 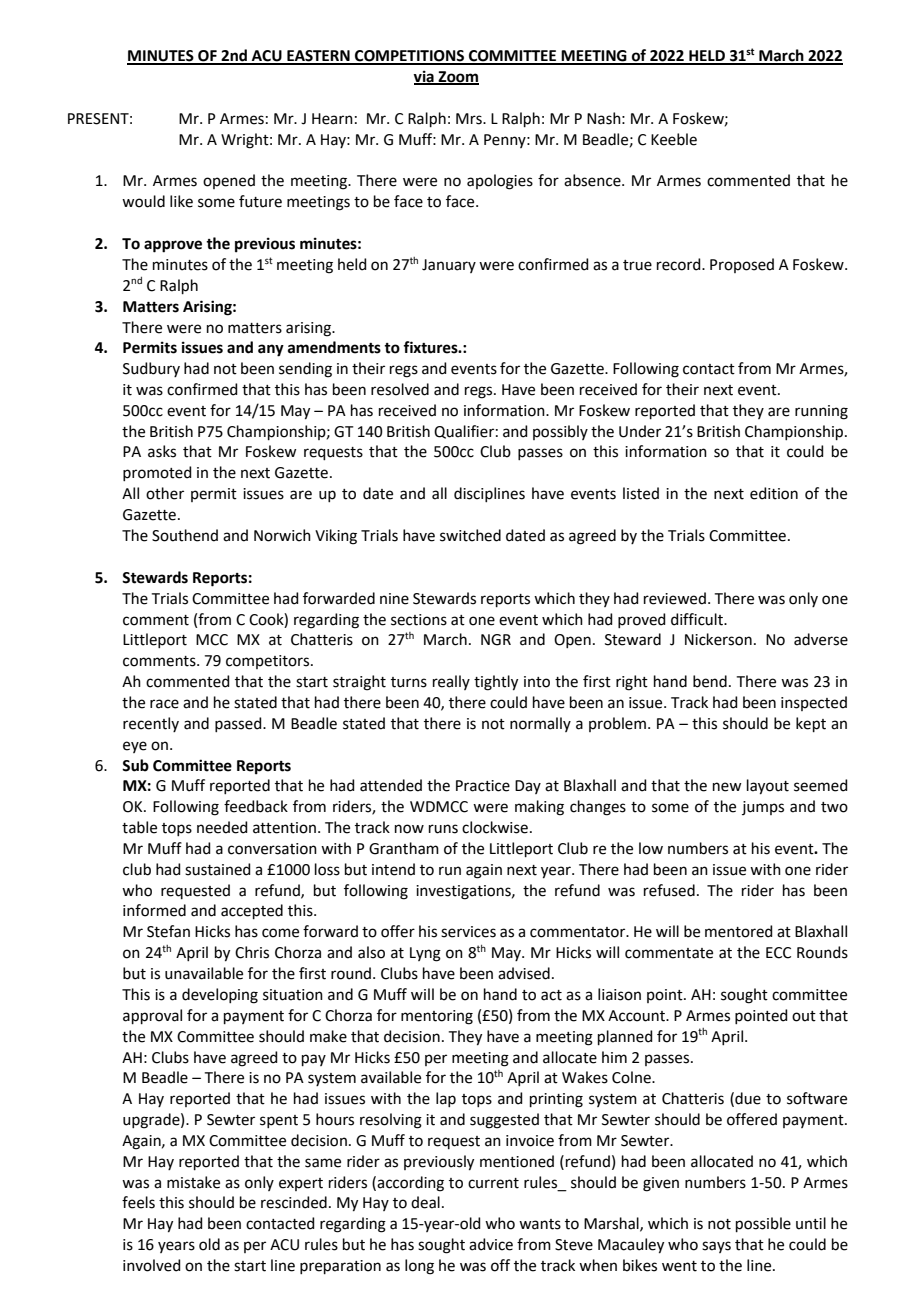 What do you see at coordinates (491, 1244) in the image?
I see `advice` at bounding box center [491, 1244].
